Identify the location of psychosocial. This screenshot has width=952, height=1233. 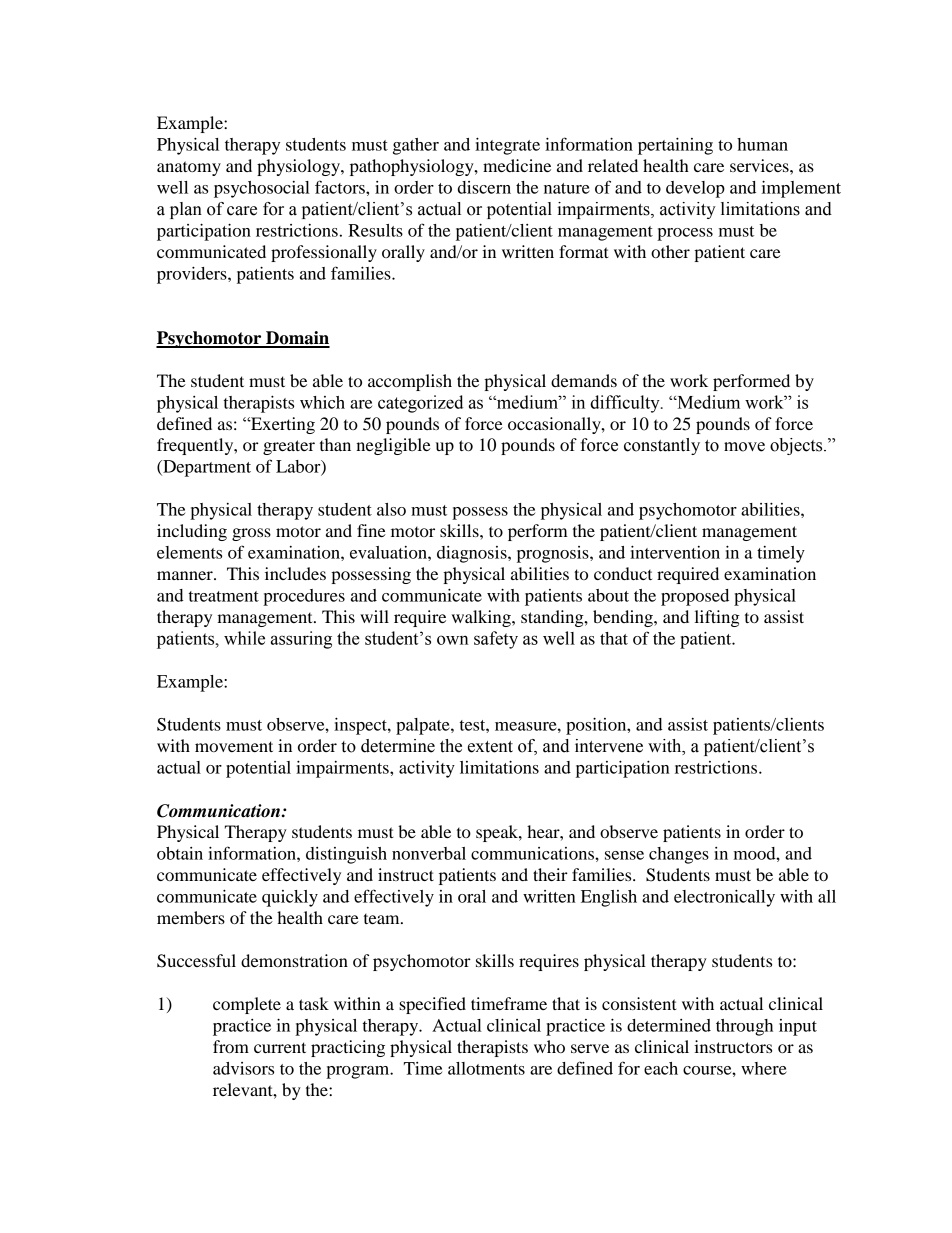
(262, 189).
